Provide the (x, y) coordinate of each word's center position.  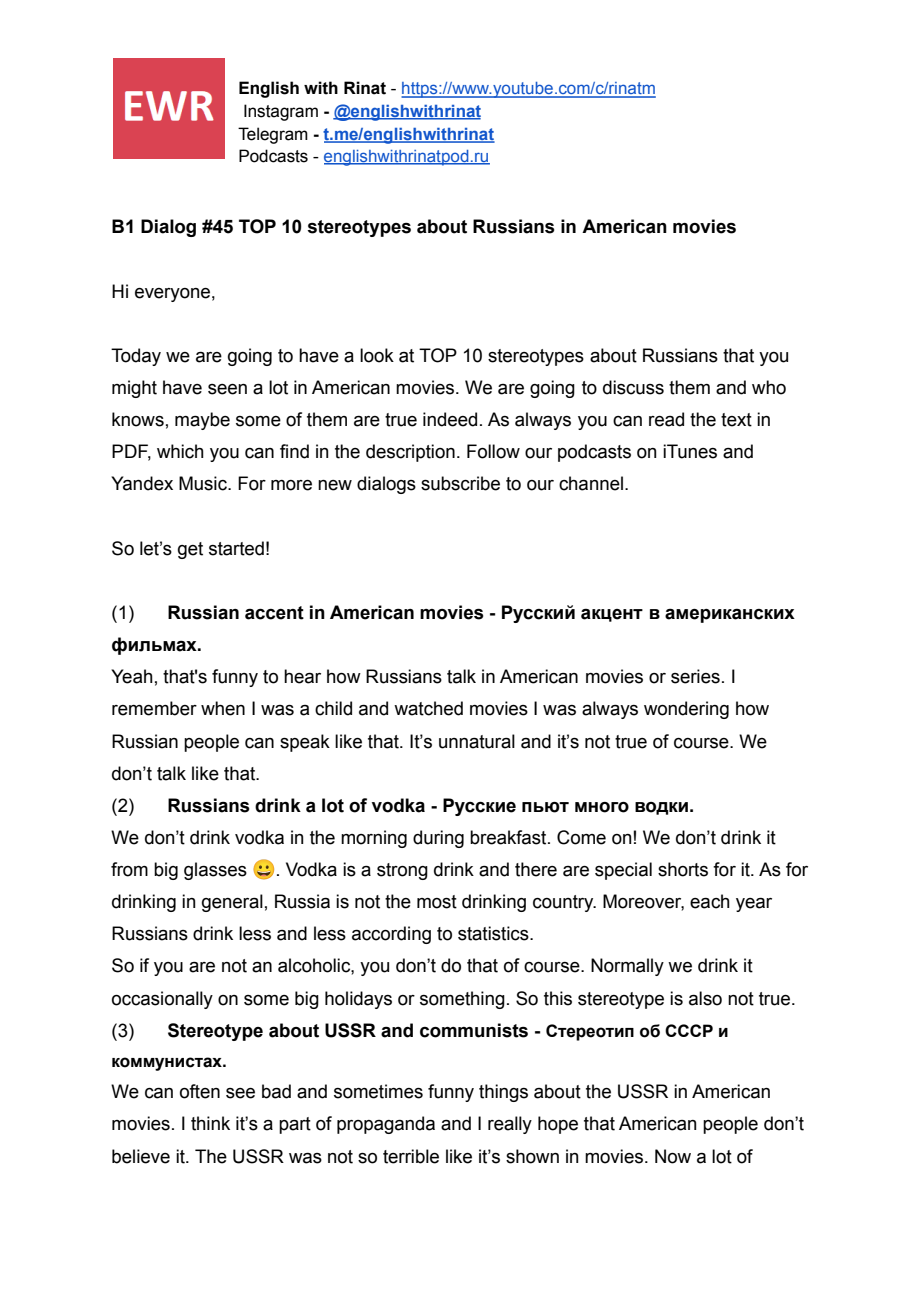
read (666, 419)
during (438, 839)
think (210, 1123)
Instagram (281, 112)
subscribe (460, 483)
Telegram (273, 135)
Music (204, 483)
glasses (215, 871)
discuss (633, 387)
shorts (683, 869)
